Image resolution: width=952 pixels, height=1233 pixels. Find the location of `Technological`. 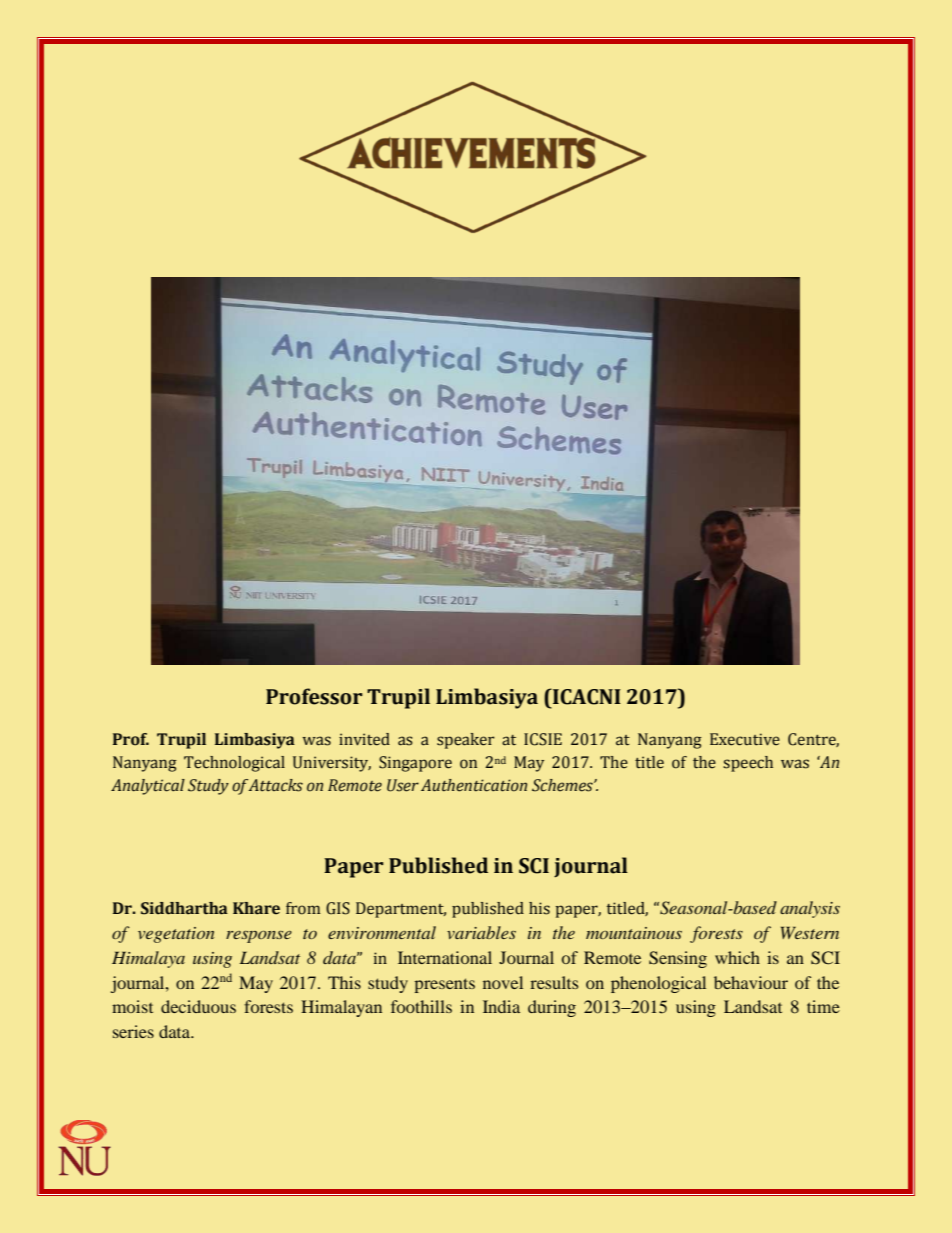

Technological is located at coordinates (234, 764).
